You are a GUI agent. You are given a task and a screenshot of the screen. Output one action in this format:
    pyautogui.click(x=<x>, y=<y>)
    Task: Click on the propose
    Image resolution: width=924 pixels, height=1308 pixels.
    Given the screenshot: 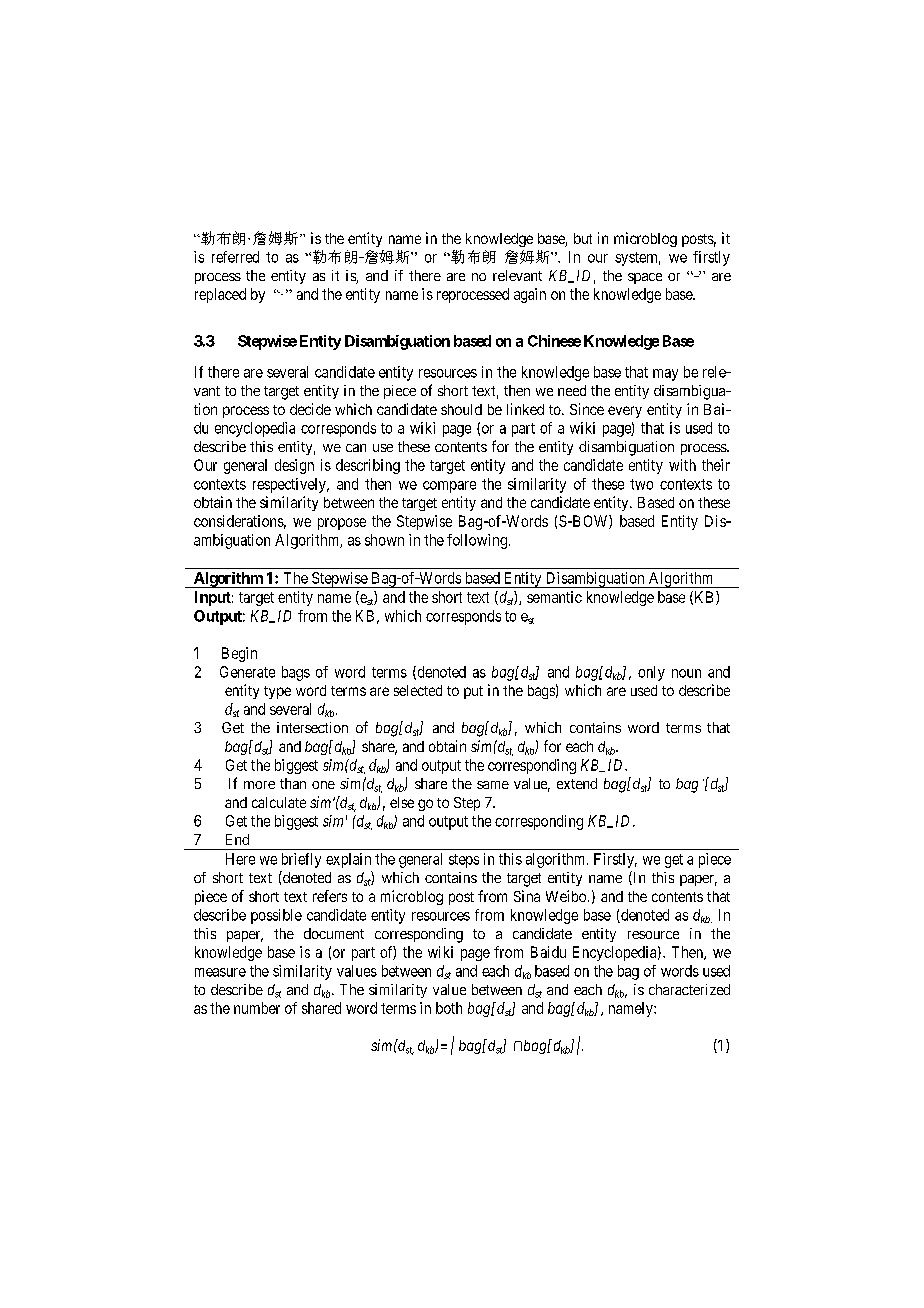 What is the action you would take?
    pyautogui.click(x=342, y=524)
